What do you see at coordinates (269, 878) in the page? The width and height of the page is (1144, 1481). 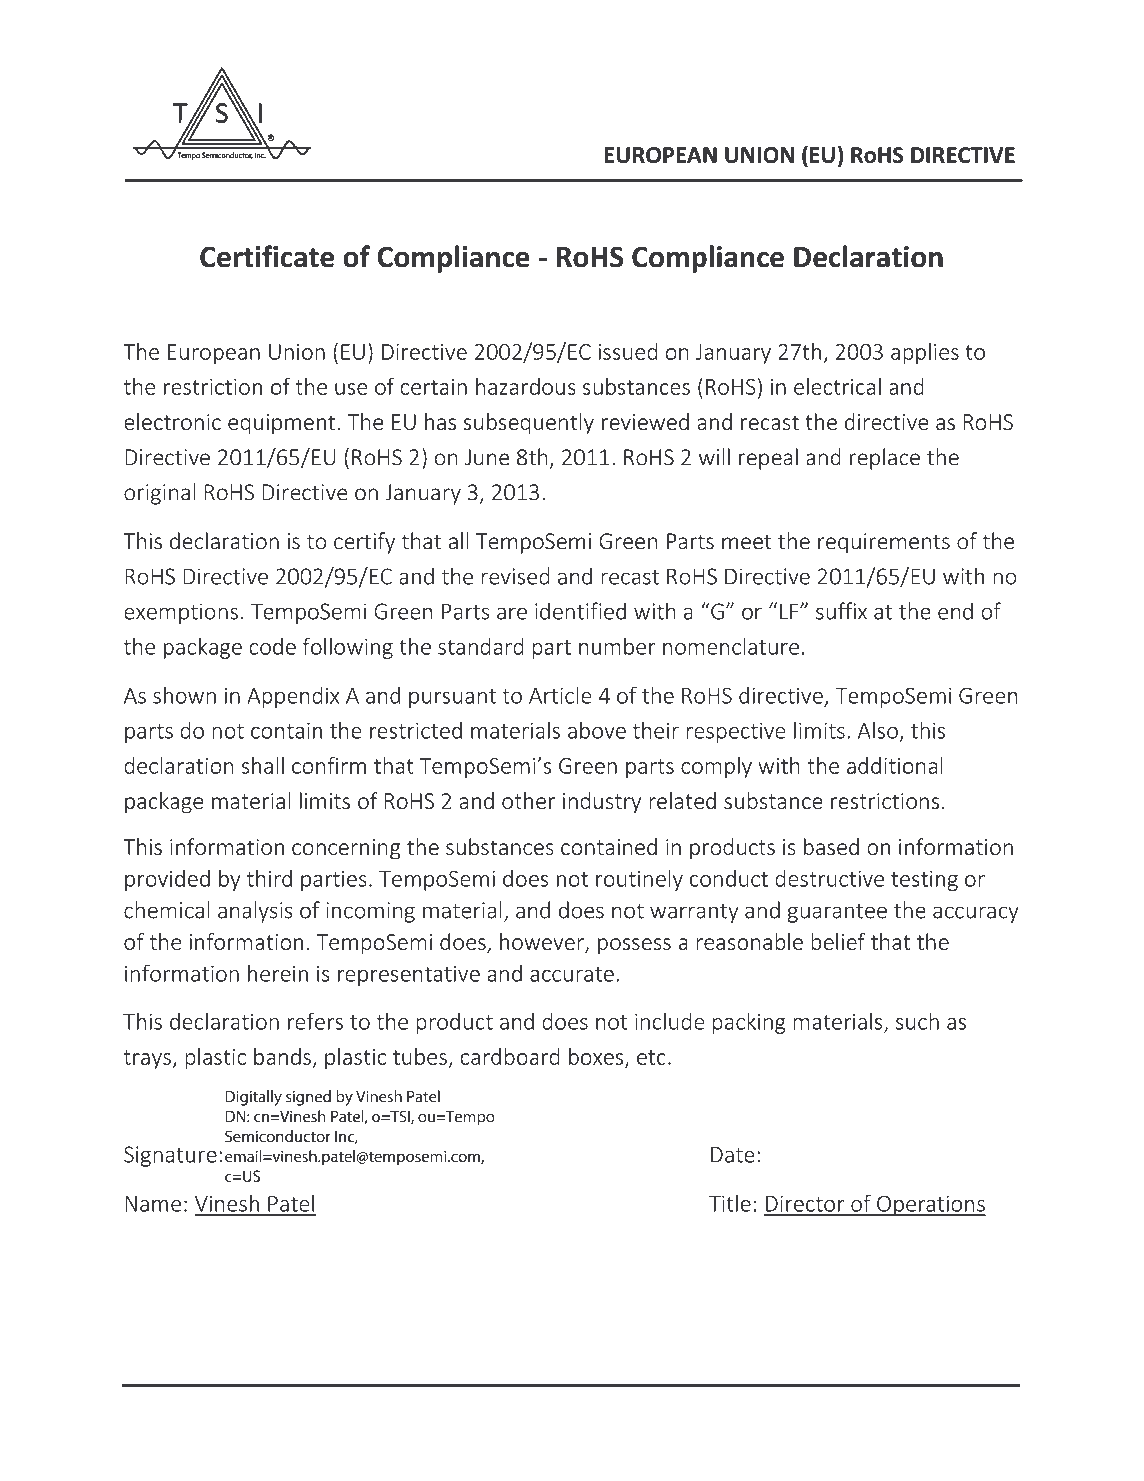 I see `third` at bounding box center [269, 878].
